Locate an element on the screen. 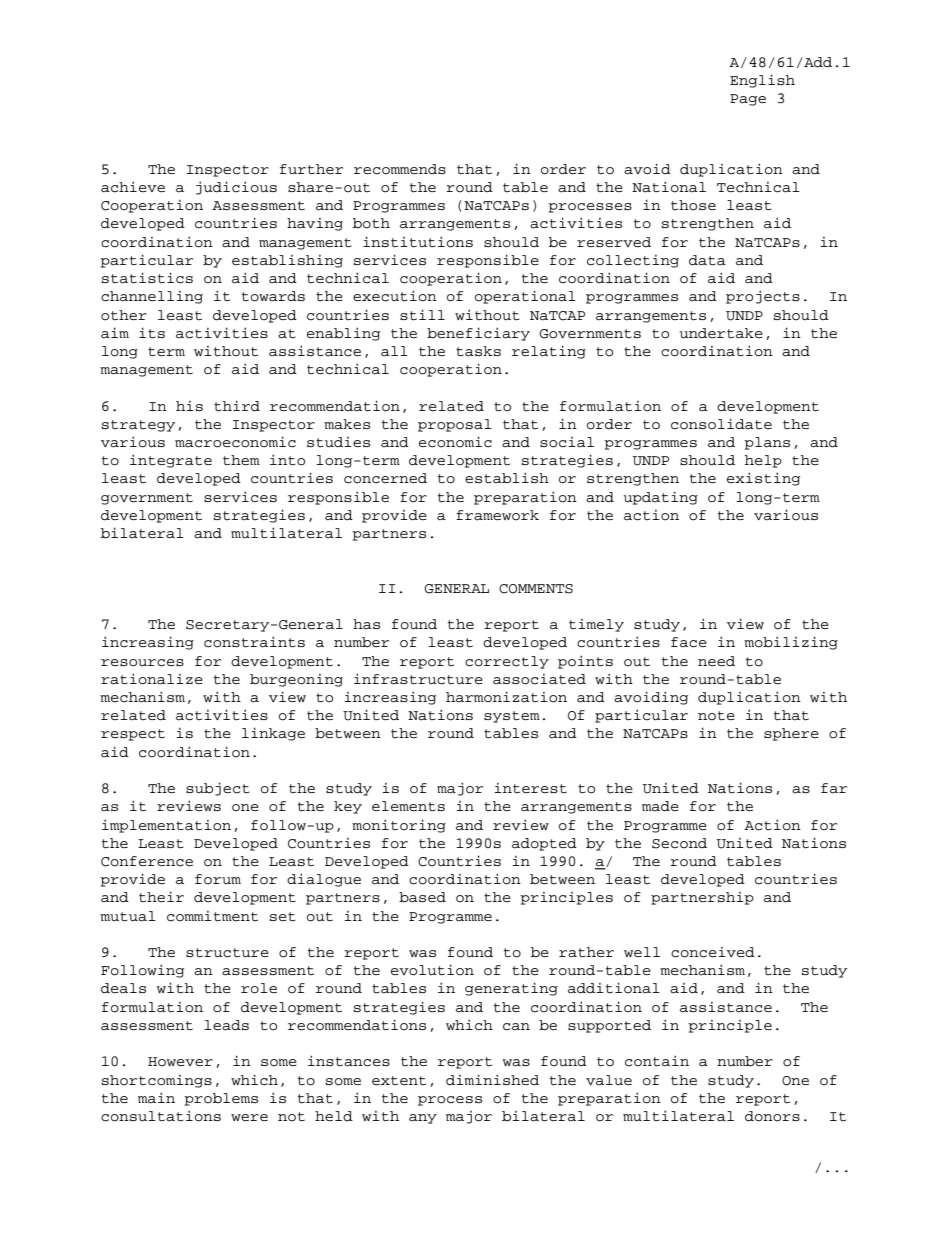 The height and width of the screenshot is (1233, 952). interest is located at coordinates (530, 788).
